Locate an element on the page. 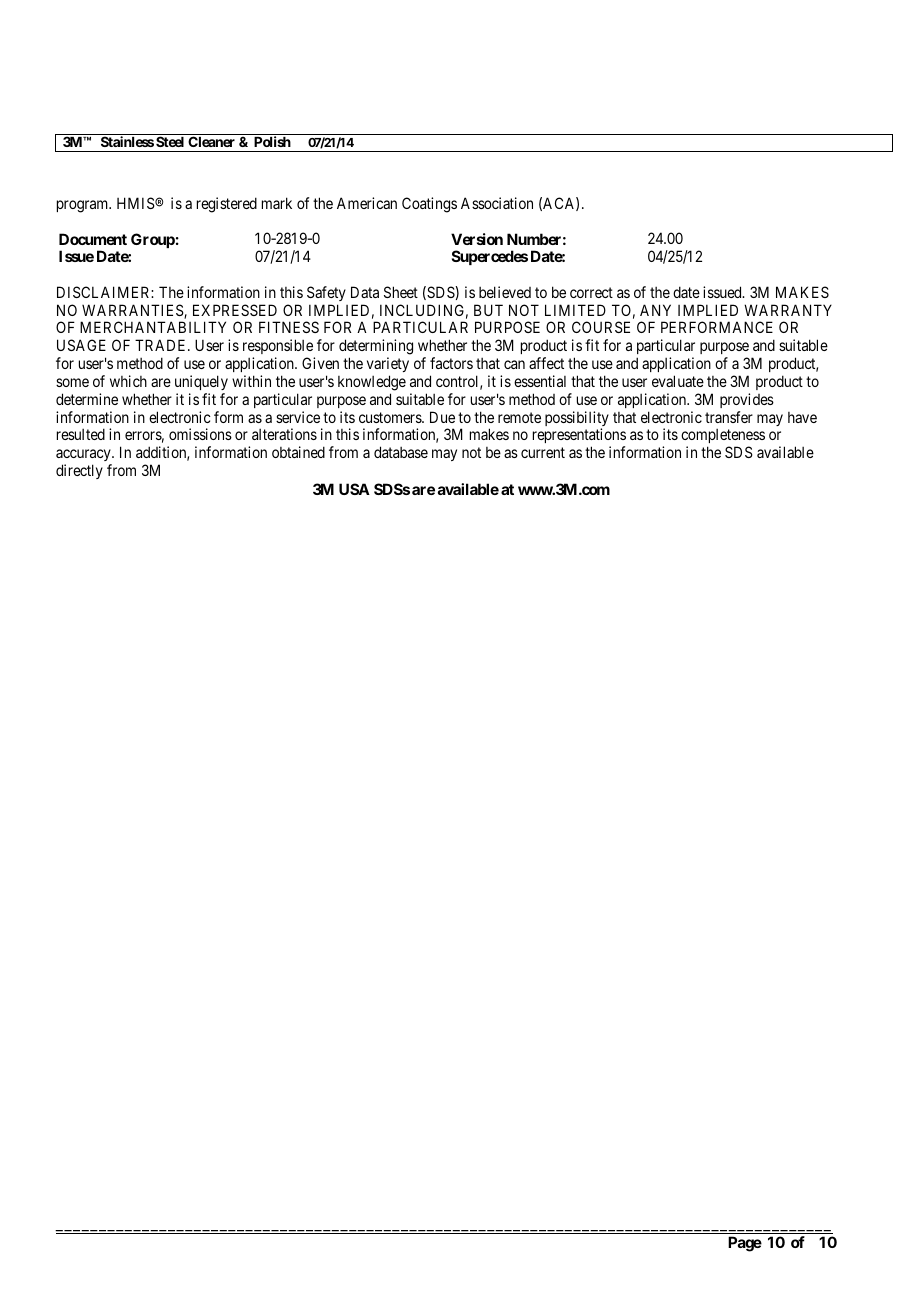 Image resolution: width=924 pixels, height=1308 pixels. ANY is located at coordinates (655, 310).
